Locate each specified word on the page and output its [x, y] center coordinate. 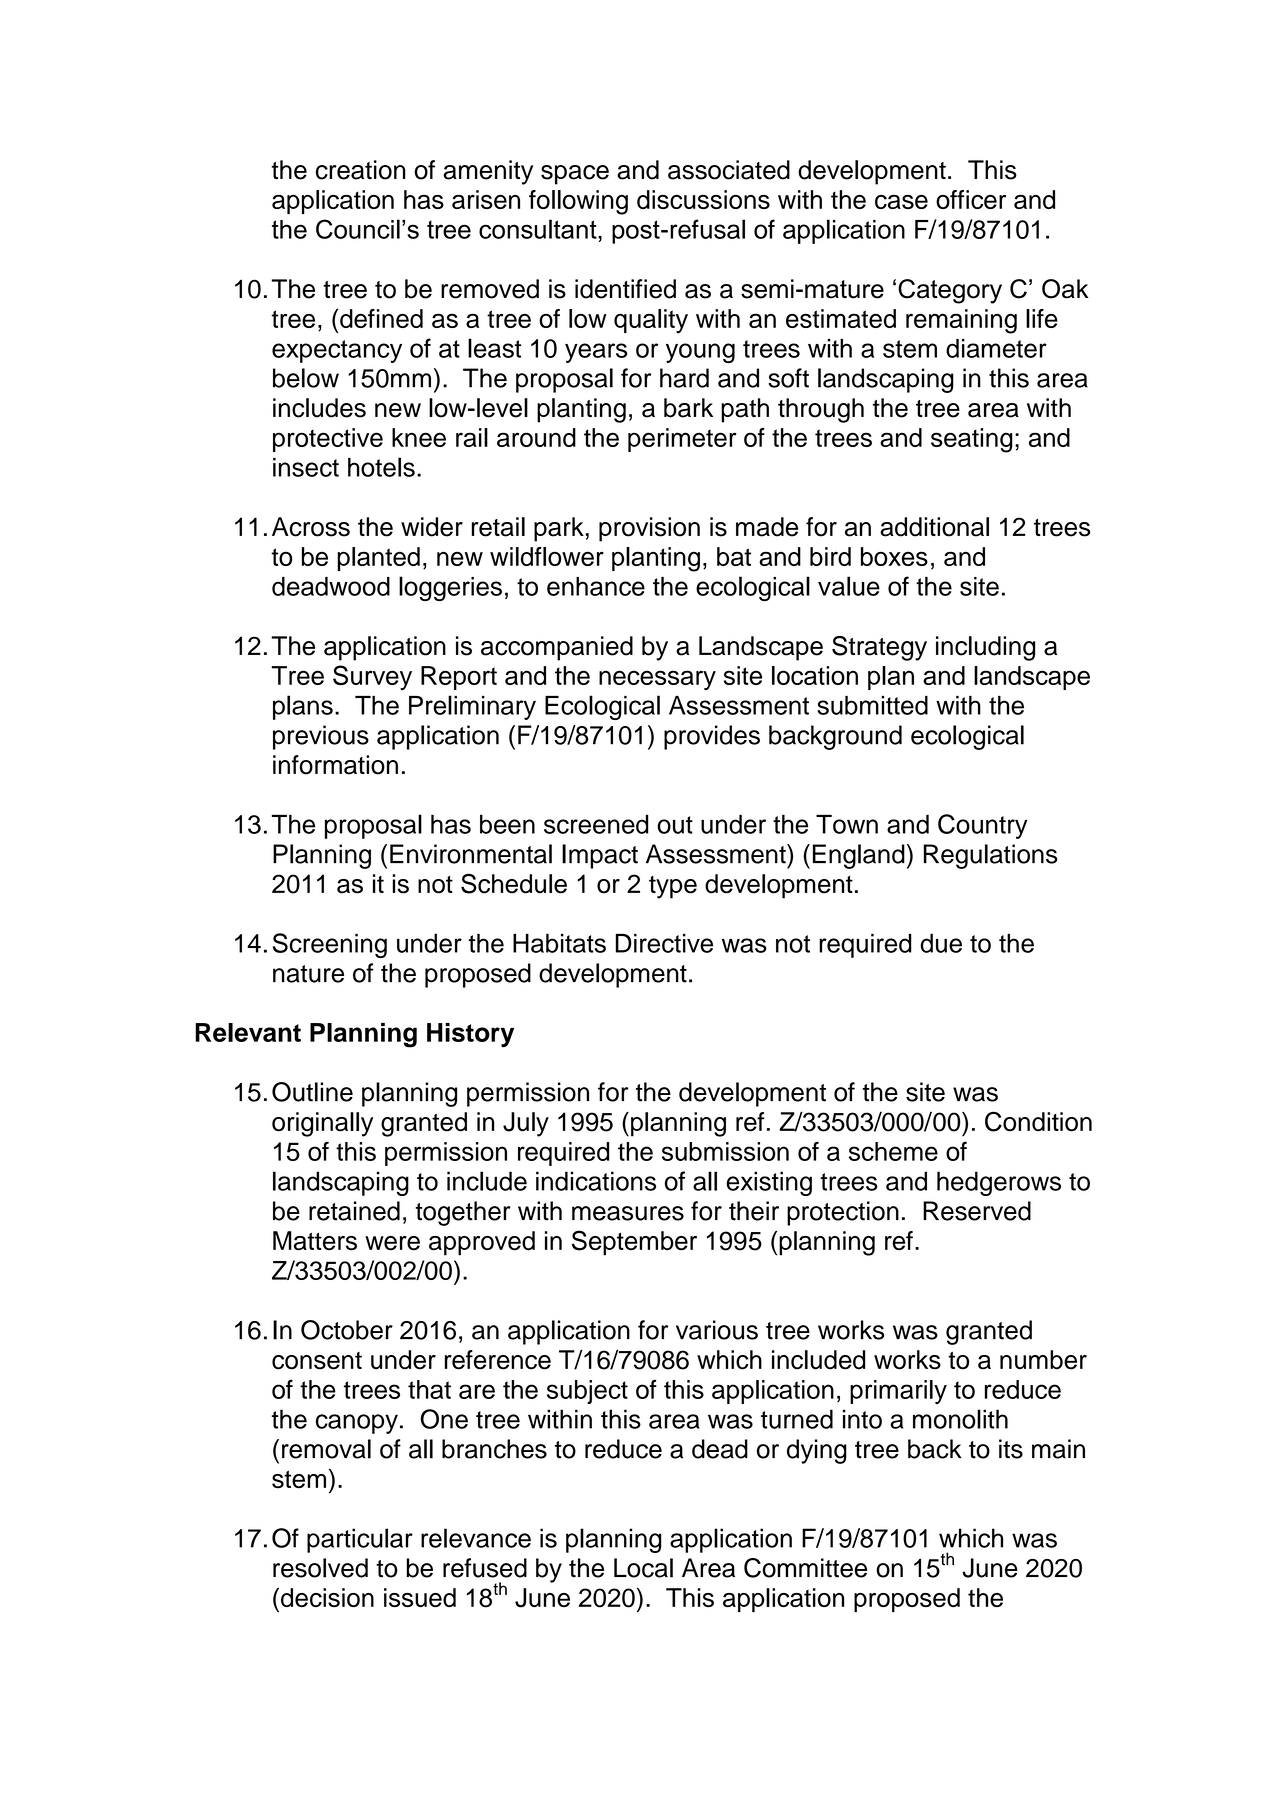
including [985, 648]
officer [971, 199]
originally [322, 1124]
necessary [657, 680]
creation [361, 170]
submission [725, 1151]
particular [360, 1540]
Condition [1038, 1121]
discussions [703, 199]
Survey [372, 678]
